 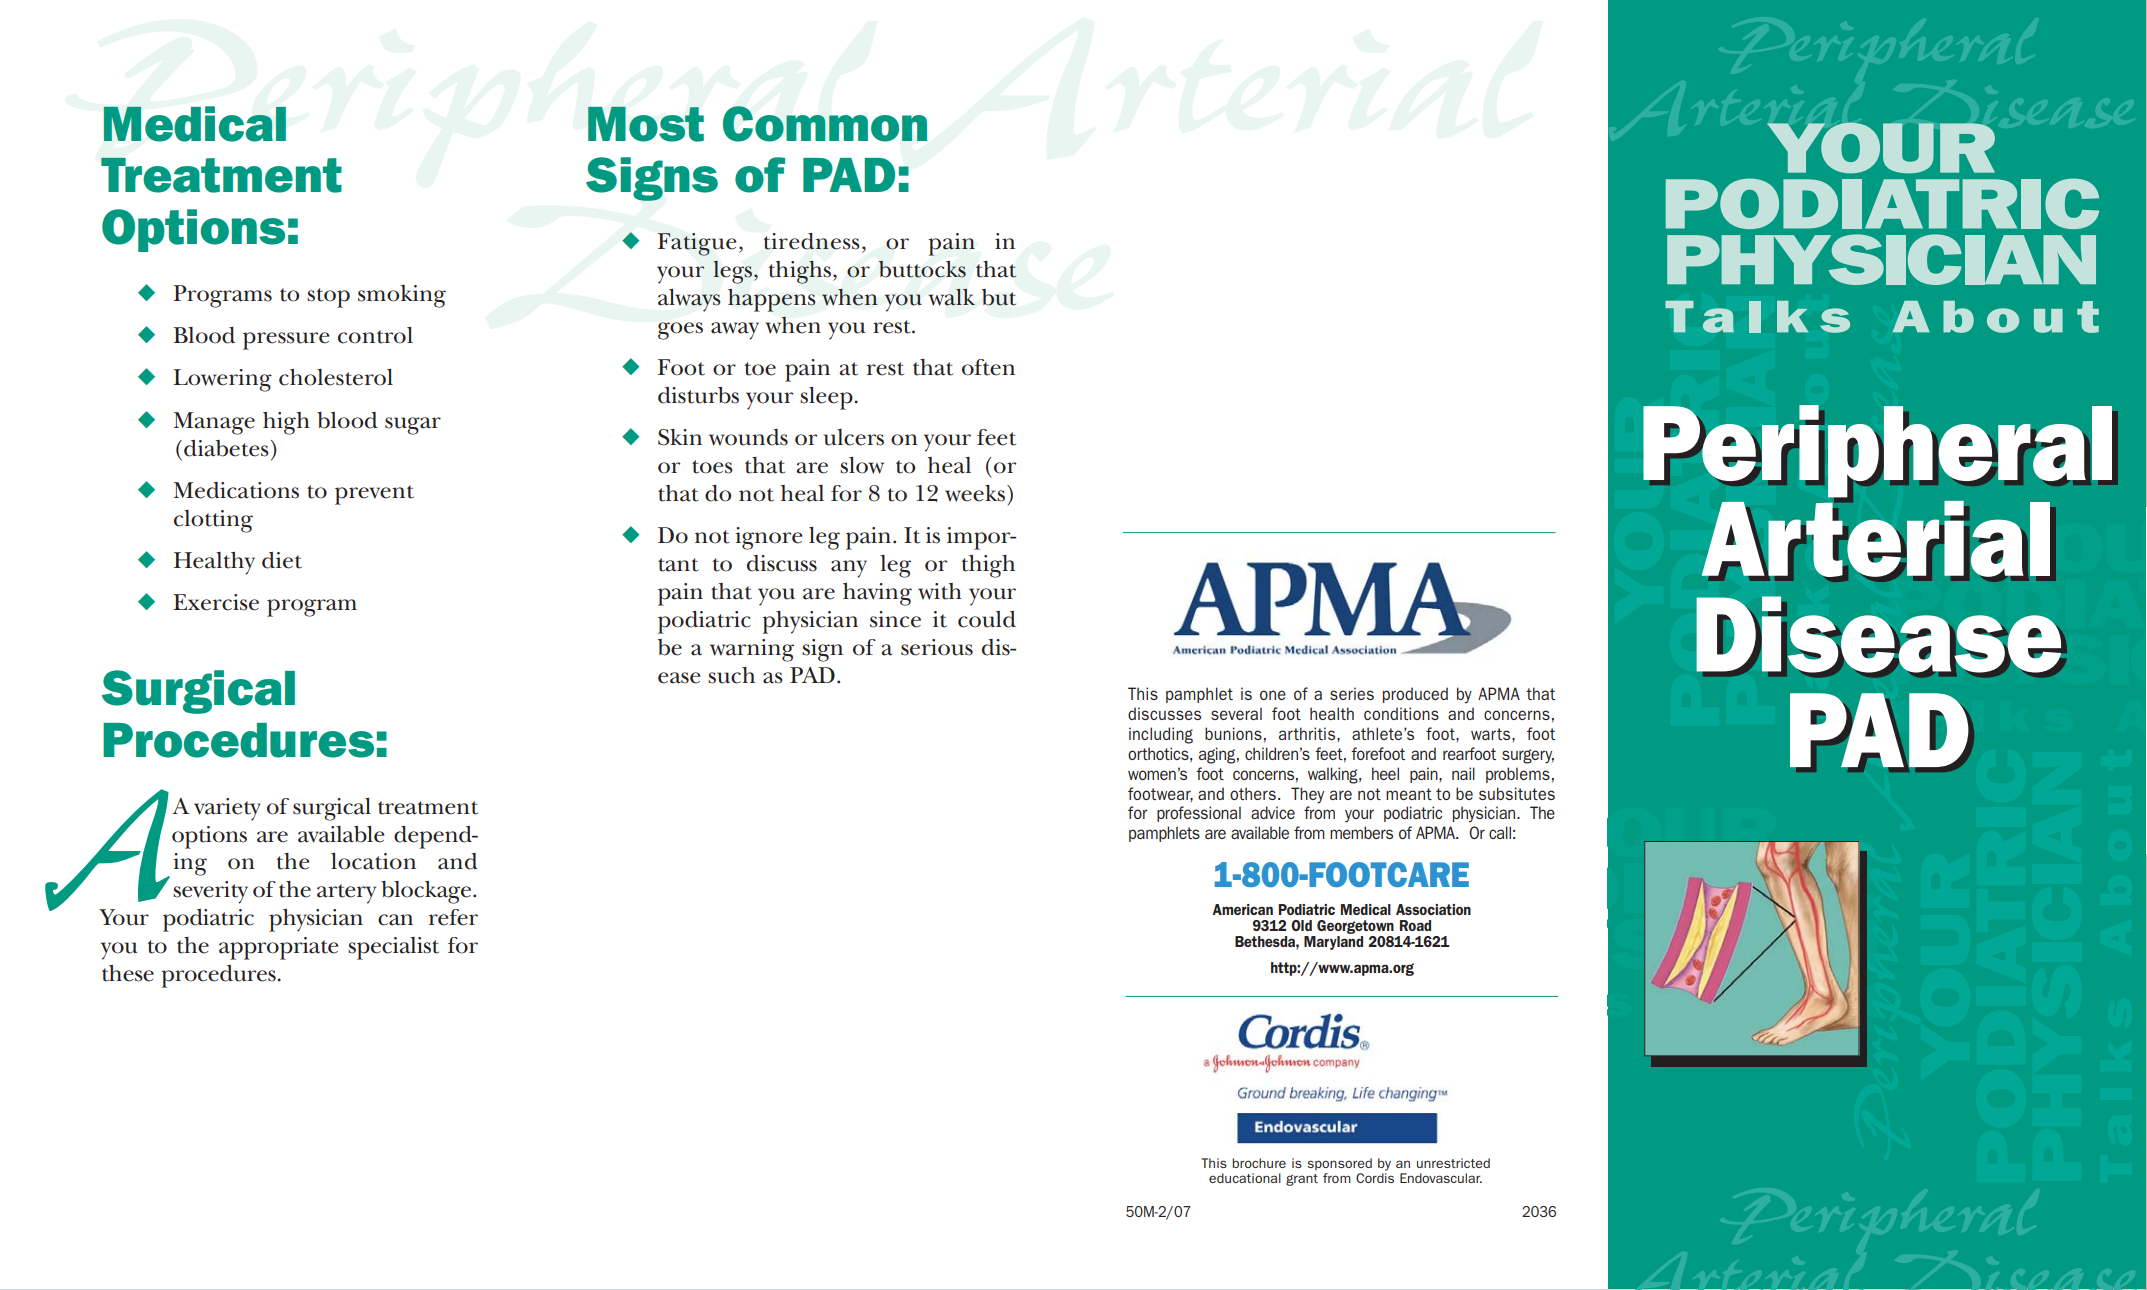 What do you see at coordinates (825, 124) in the image?
I see `Common` at bounding box center [825, 124].
